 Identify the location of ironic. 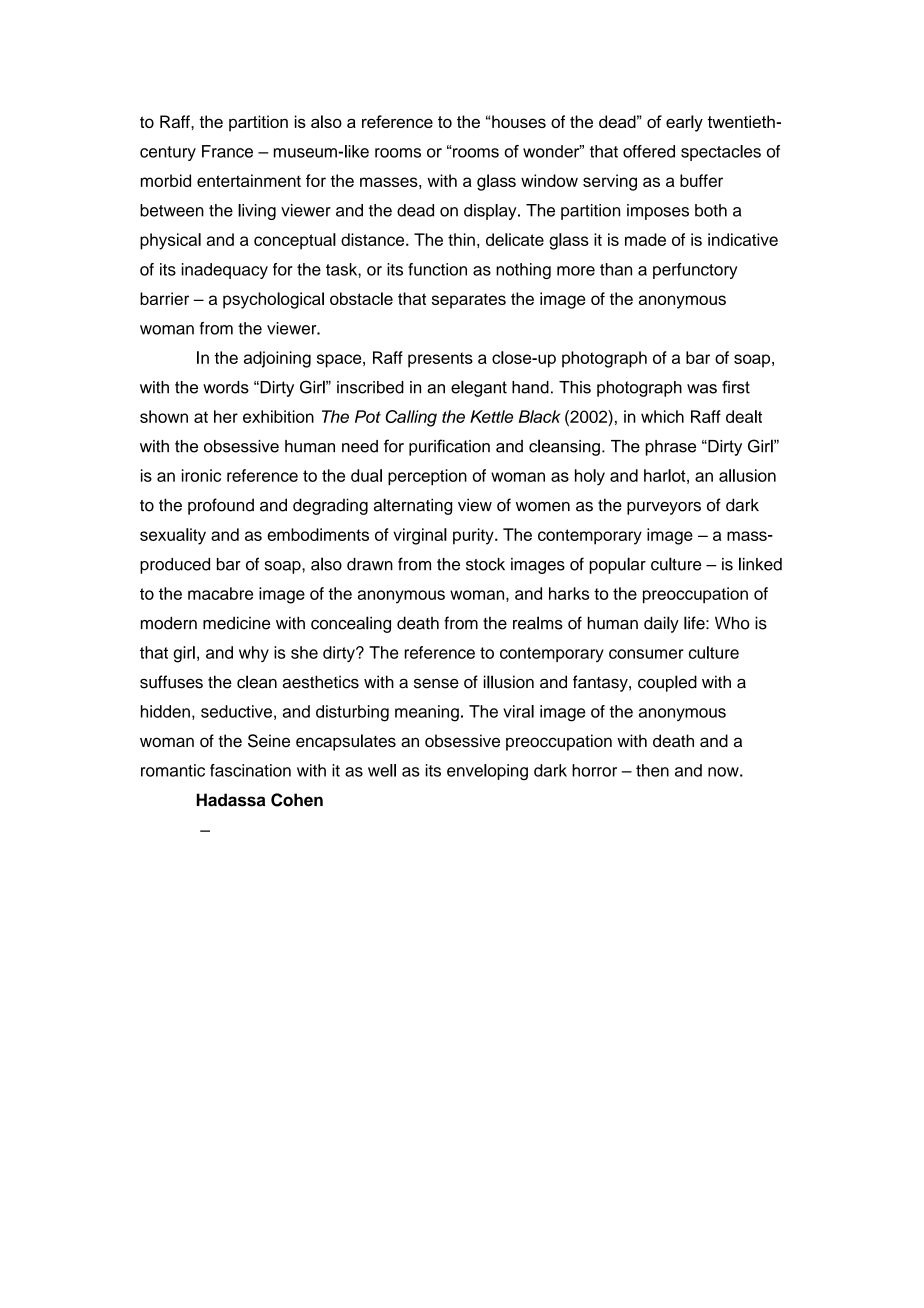
(201, 475).
